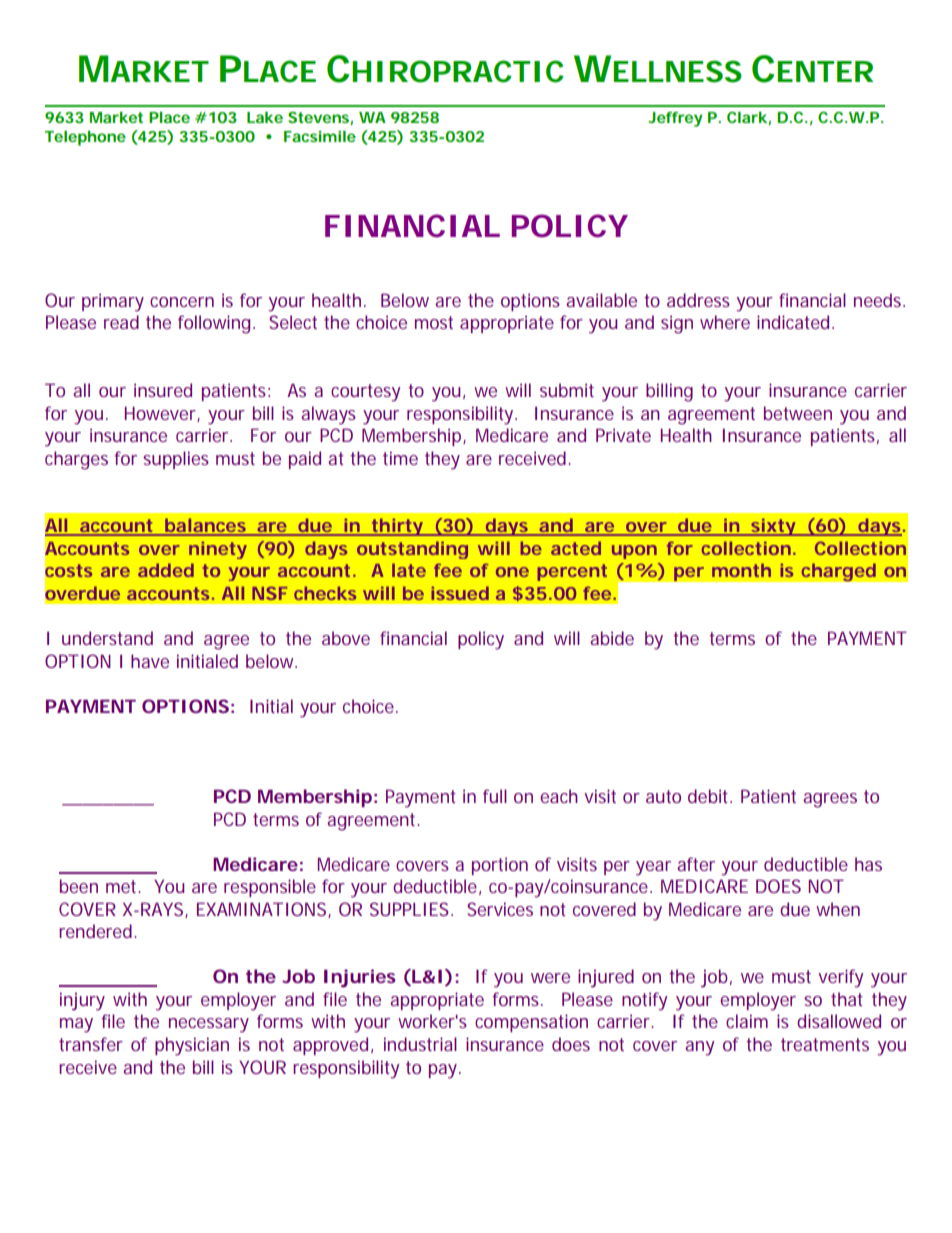 The height and width of the image is (1233, 952). I want to click on Clark, so click(748, 118).
